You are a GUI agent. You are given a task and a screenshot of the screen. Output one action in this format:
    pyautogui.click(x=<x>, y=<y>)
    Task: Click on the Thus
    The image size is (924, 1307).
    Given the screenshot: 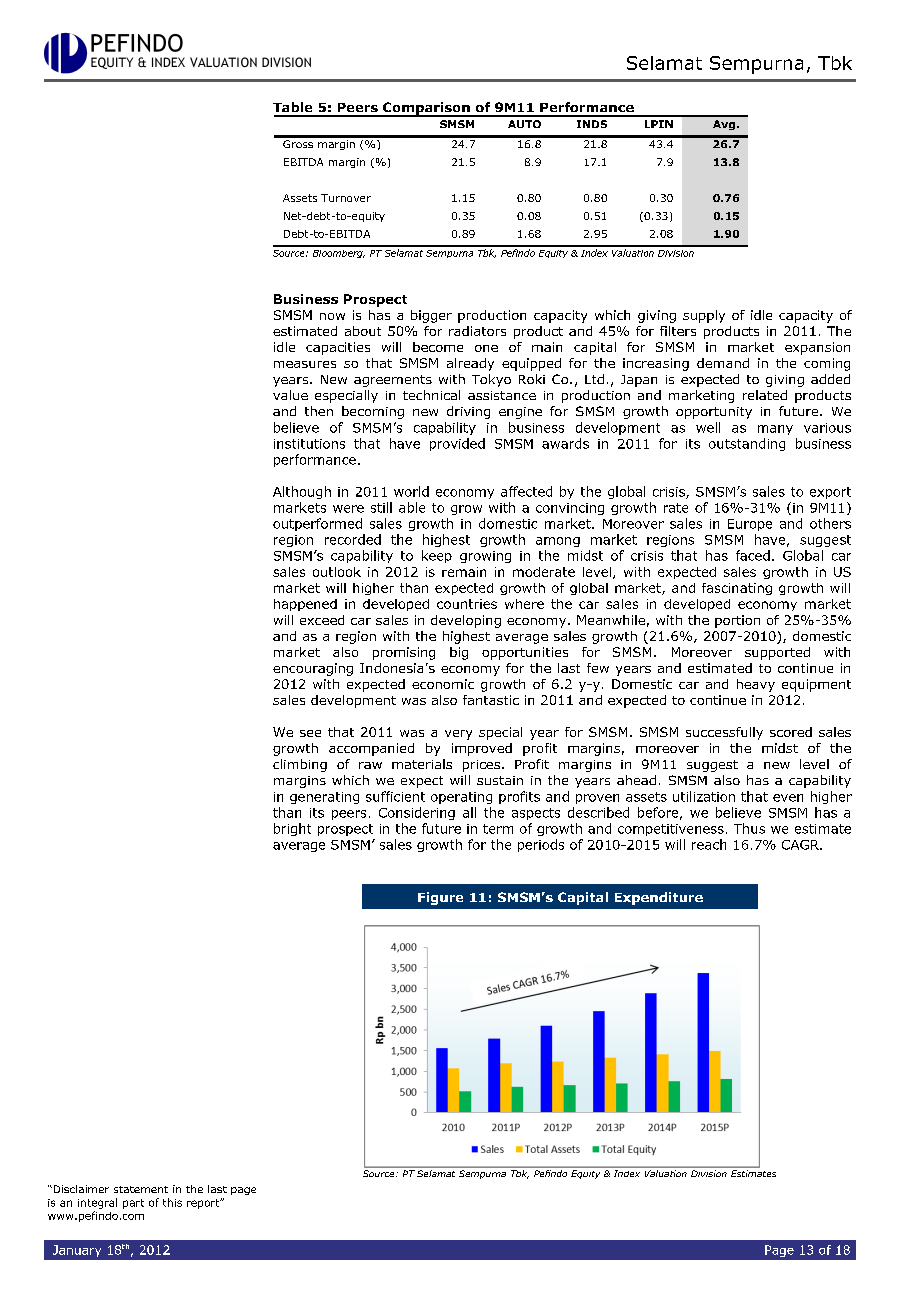 What is the action you would take?
    pyautogui.click(x=749, y=828)
